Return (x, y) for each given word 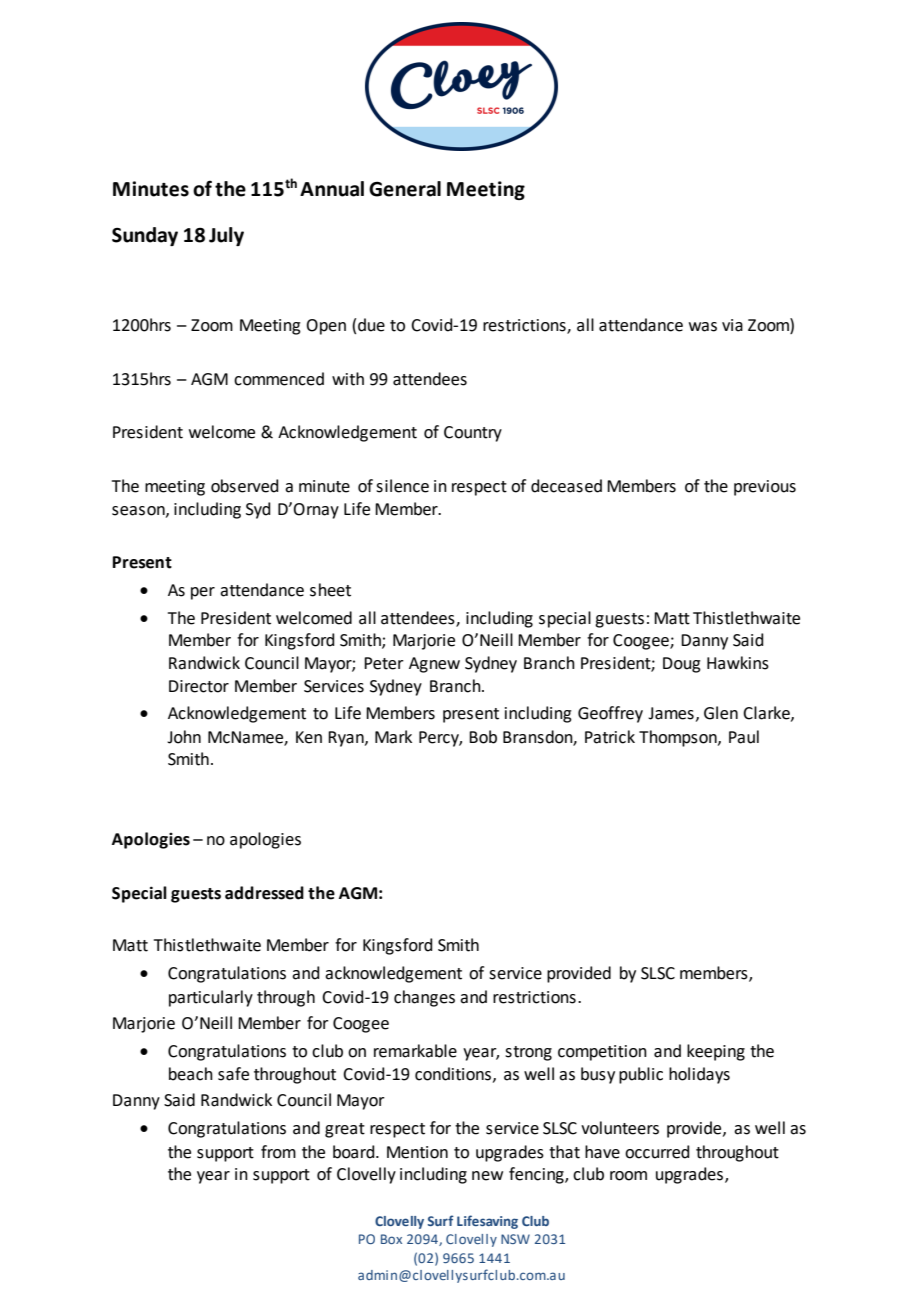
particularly (211, 998)
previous (765, 488)
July (226, 236)
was (703, 327)
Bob (483, 737)
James (671, 713)
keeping (716, 1052)
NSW (515, 1239)
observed (245, 486)
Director (199, 686)
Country (473, 434)
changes (424, 998)
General (405, 189)
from (278, 1152)
